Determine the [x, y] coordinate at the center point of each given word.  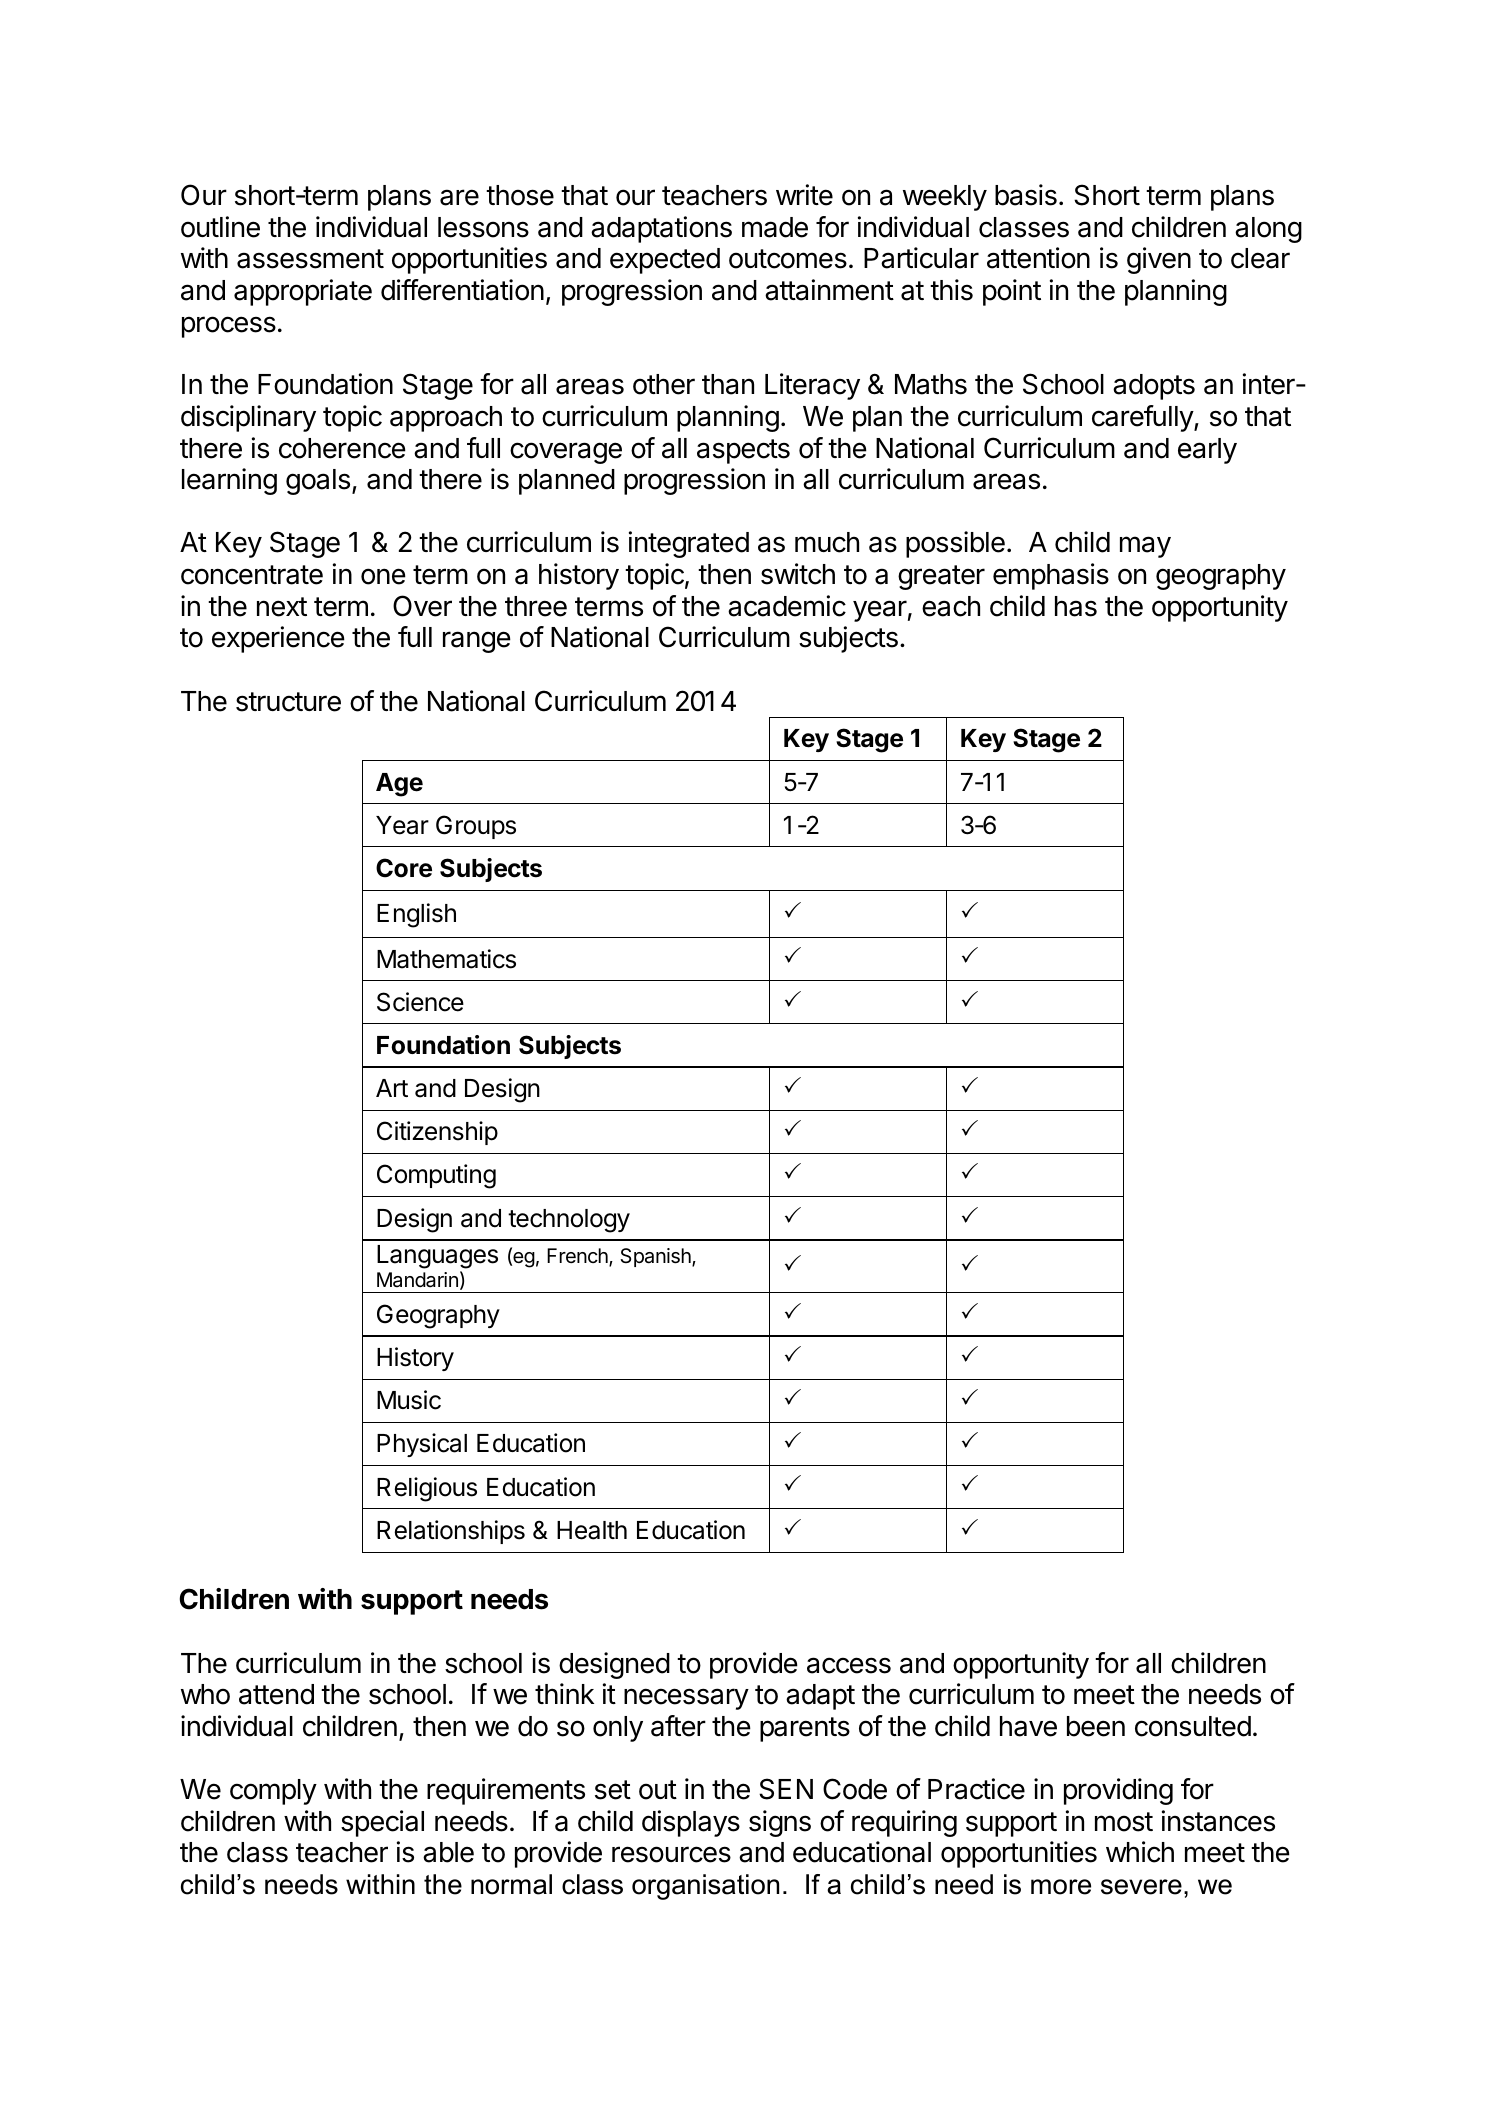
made [775, 227]
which [1140, 1852]
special [382, 1823]
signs [780, 1823]
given [1159, 260]
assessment [310, 259]
